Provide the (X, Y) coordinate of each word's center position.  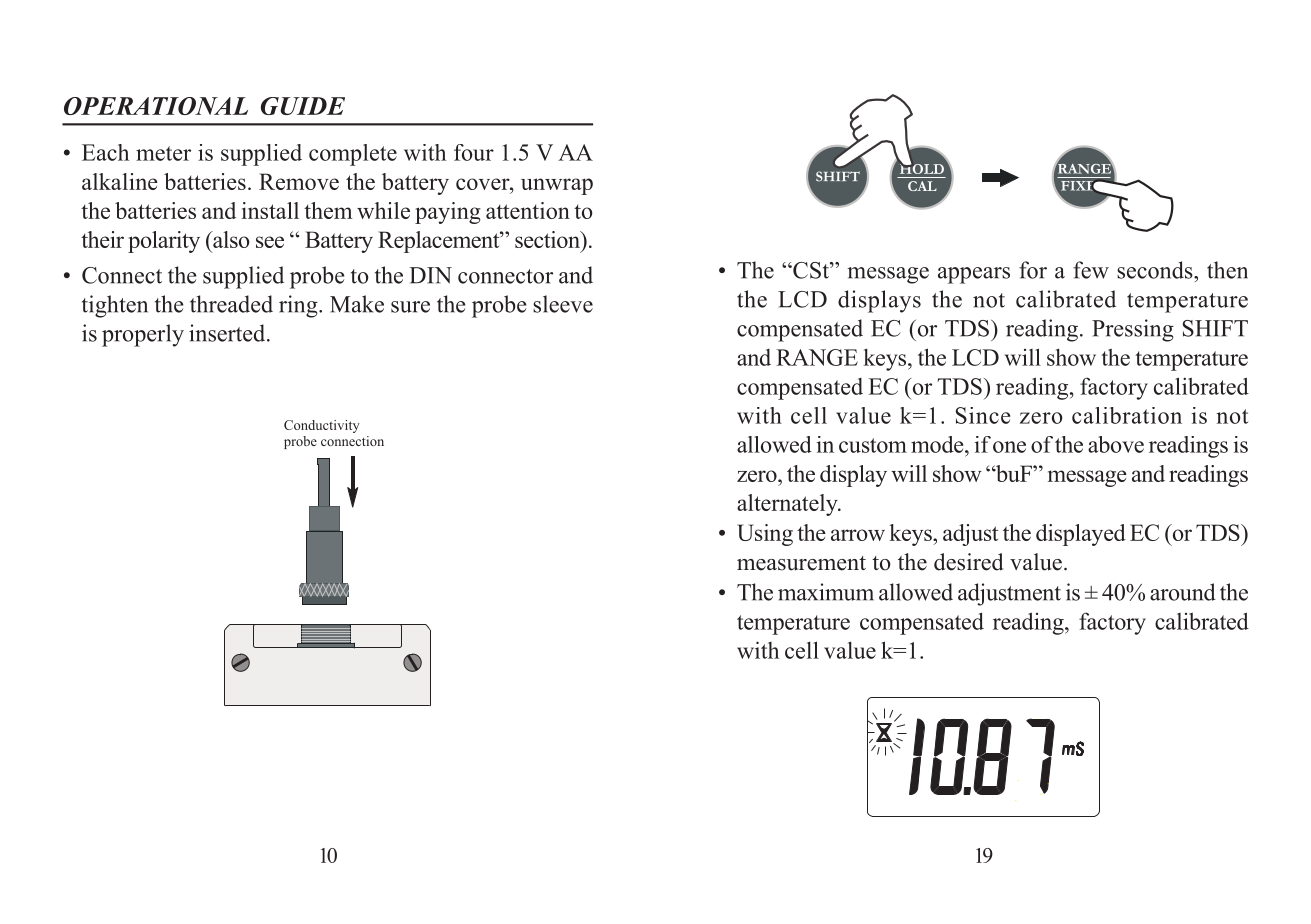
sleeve (563, 304)
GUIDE (303, 106)
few (1091, 270)
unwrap (557, 186)
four (474, 152)
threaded (231, 304)
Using (765, 535)
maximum (826, 592)
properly (143, 335)
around (1183, 592)
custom (873, 445)
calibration (1127, 415)
